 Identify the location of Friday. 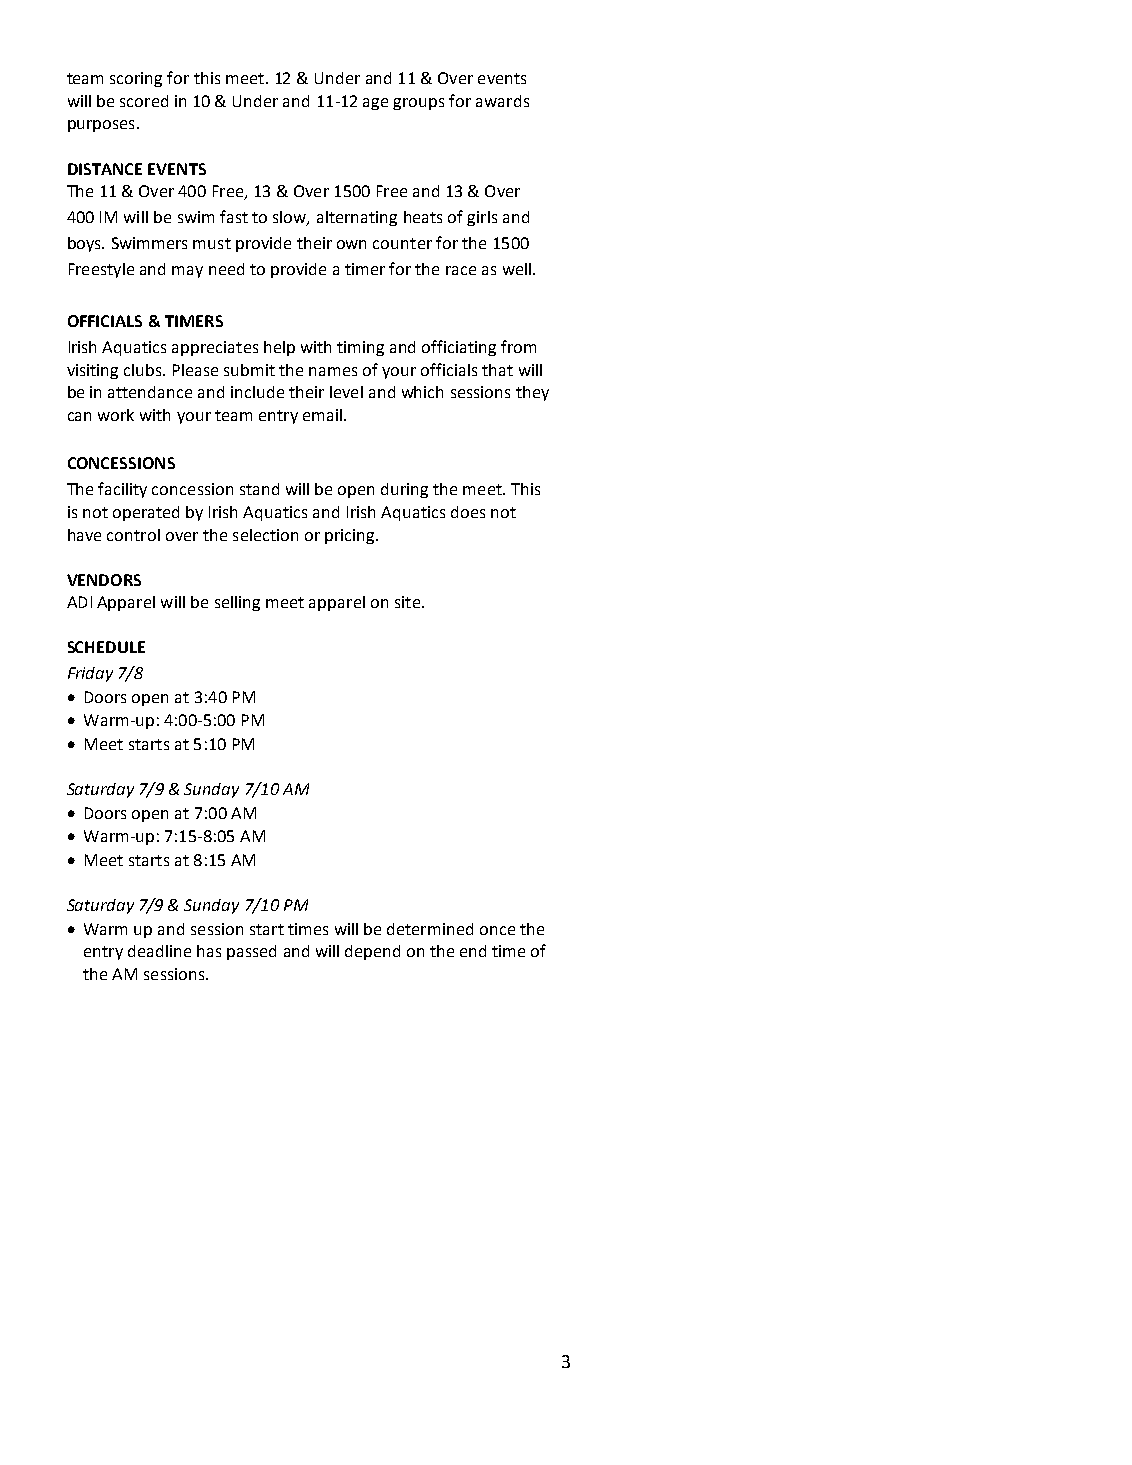
(90, 674).
